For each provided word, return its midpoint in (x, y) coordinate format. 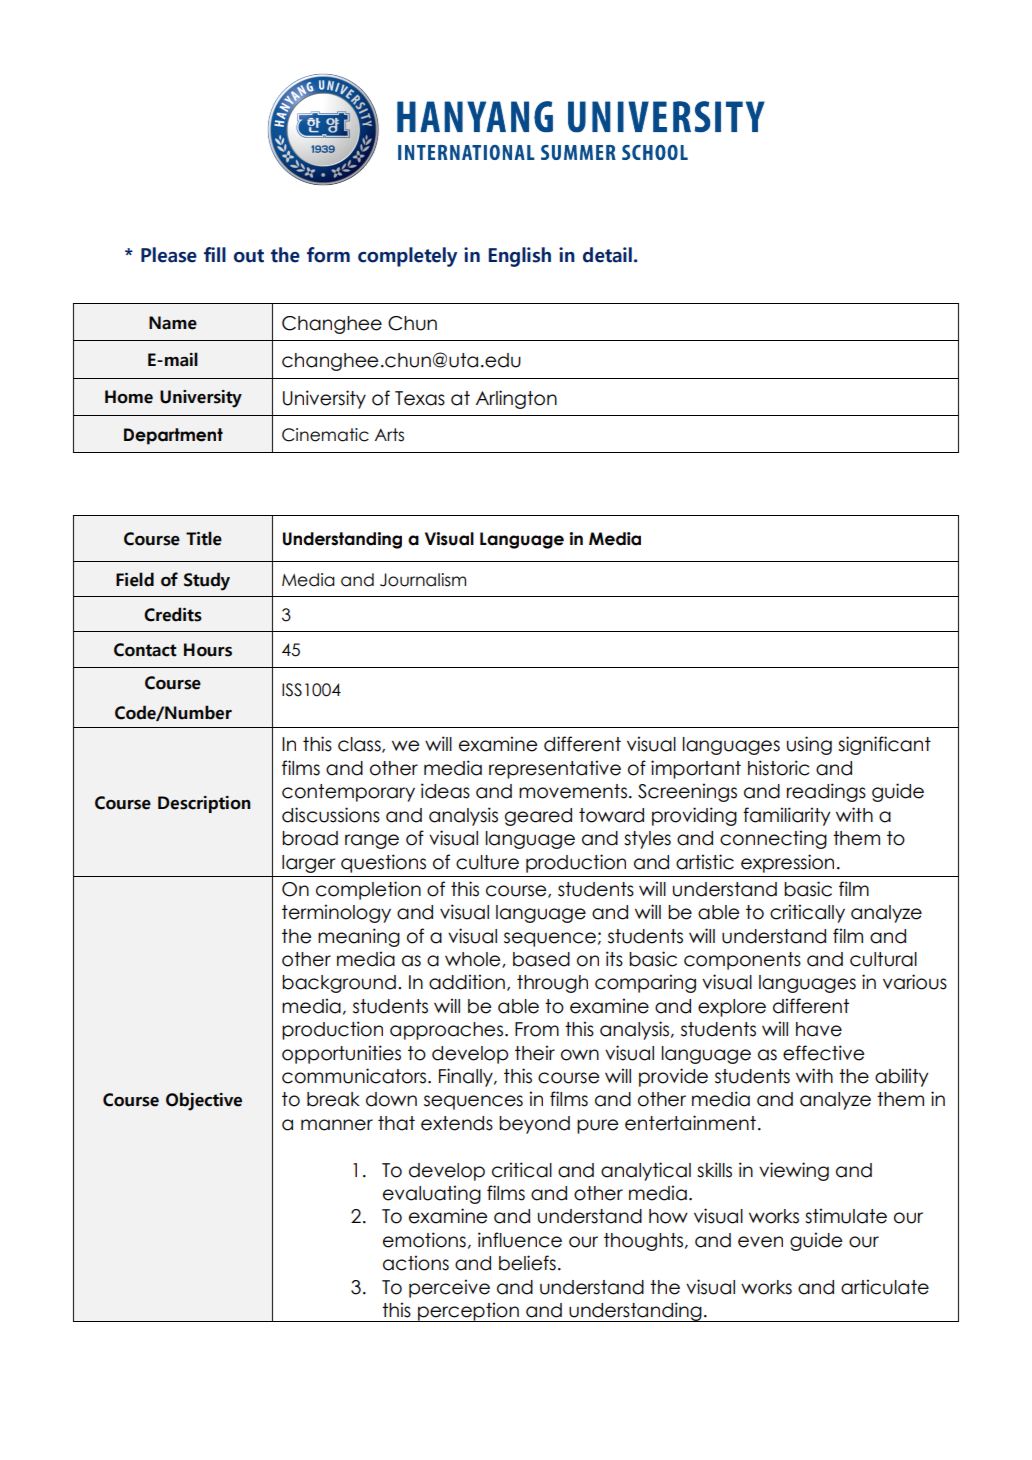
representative (555, 769)
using (809, 745)
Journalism (423, 580)
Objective (204, 1101)
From (537, 1029)
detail (607, 255)
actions (416, 1263)
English (520, 257)
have (819, 1029)
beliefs (527, 1263)
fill (215, 254)
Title (204, 538)
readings (826, 792)
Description (204, 804)
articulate (885, 1287)
